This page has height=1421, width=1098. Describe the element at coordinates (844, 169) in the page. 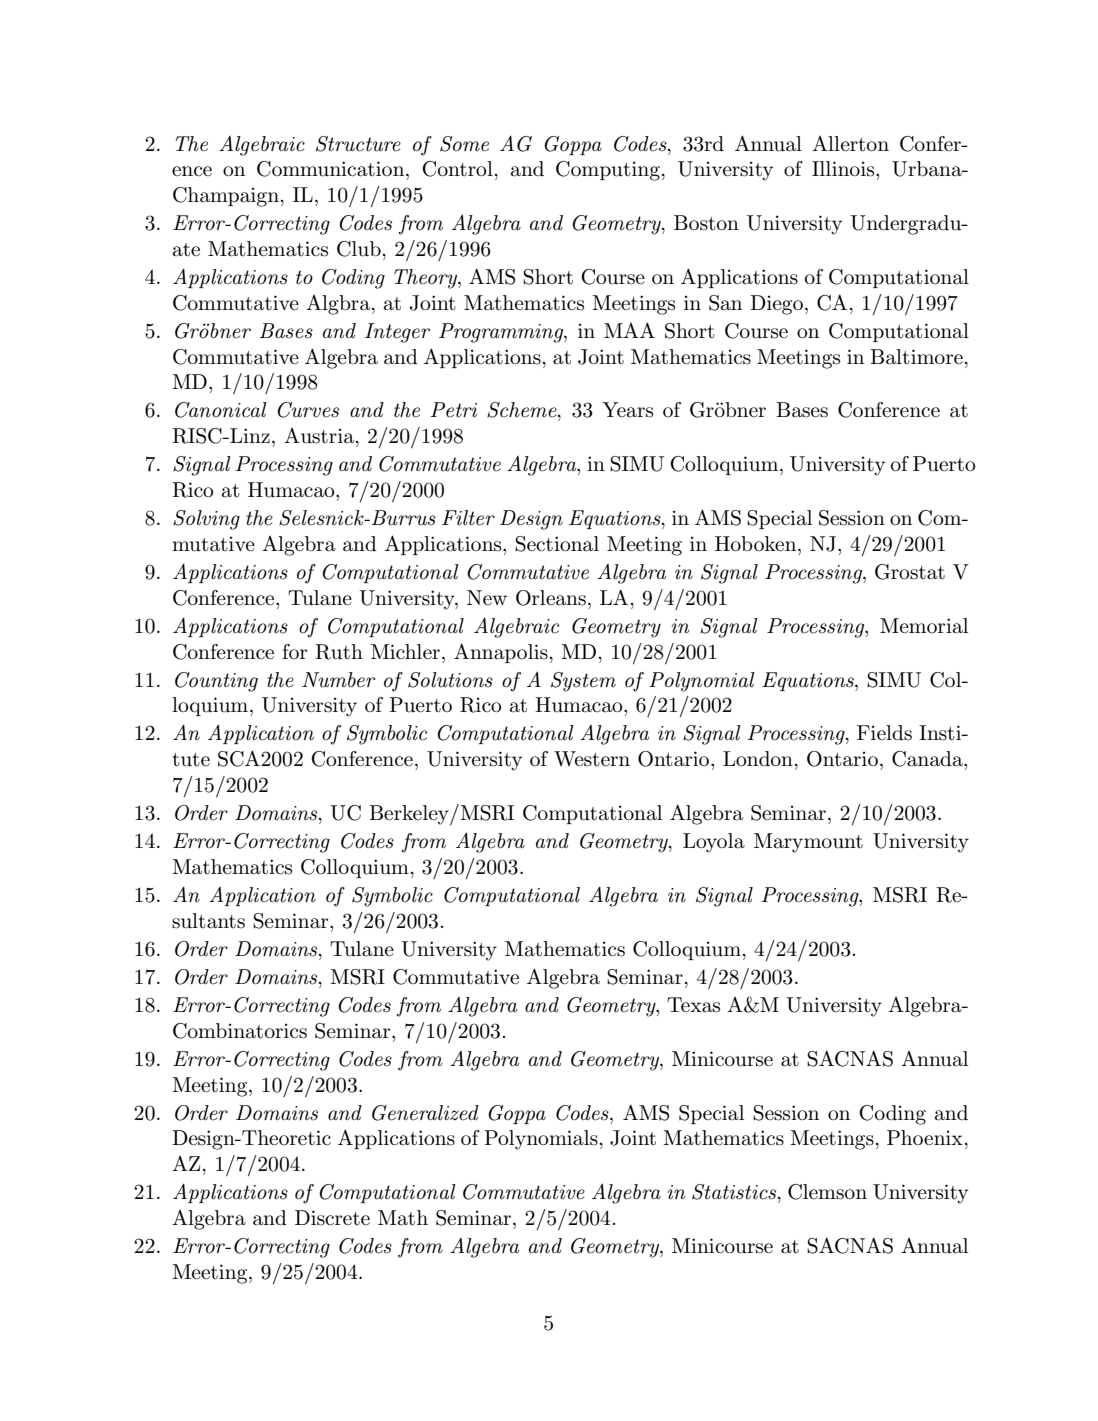

I see `Illinois` at that location.
